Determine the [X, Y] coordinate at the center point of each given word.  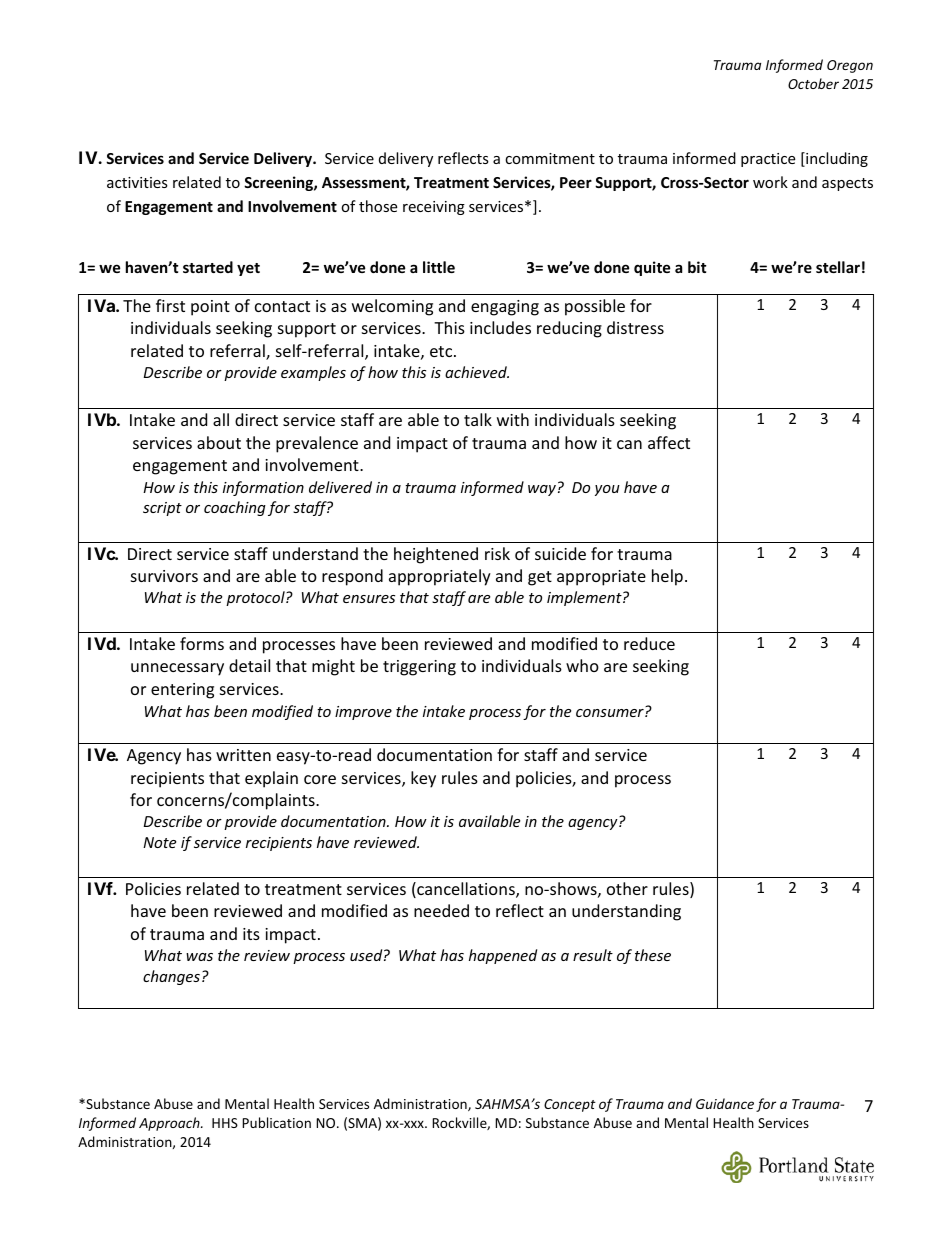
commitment [550, 158]
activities [137, 182]
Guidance [725, 1103]
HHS [225, 1123]
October [813, 83]
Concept [570, 1105]
